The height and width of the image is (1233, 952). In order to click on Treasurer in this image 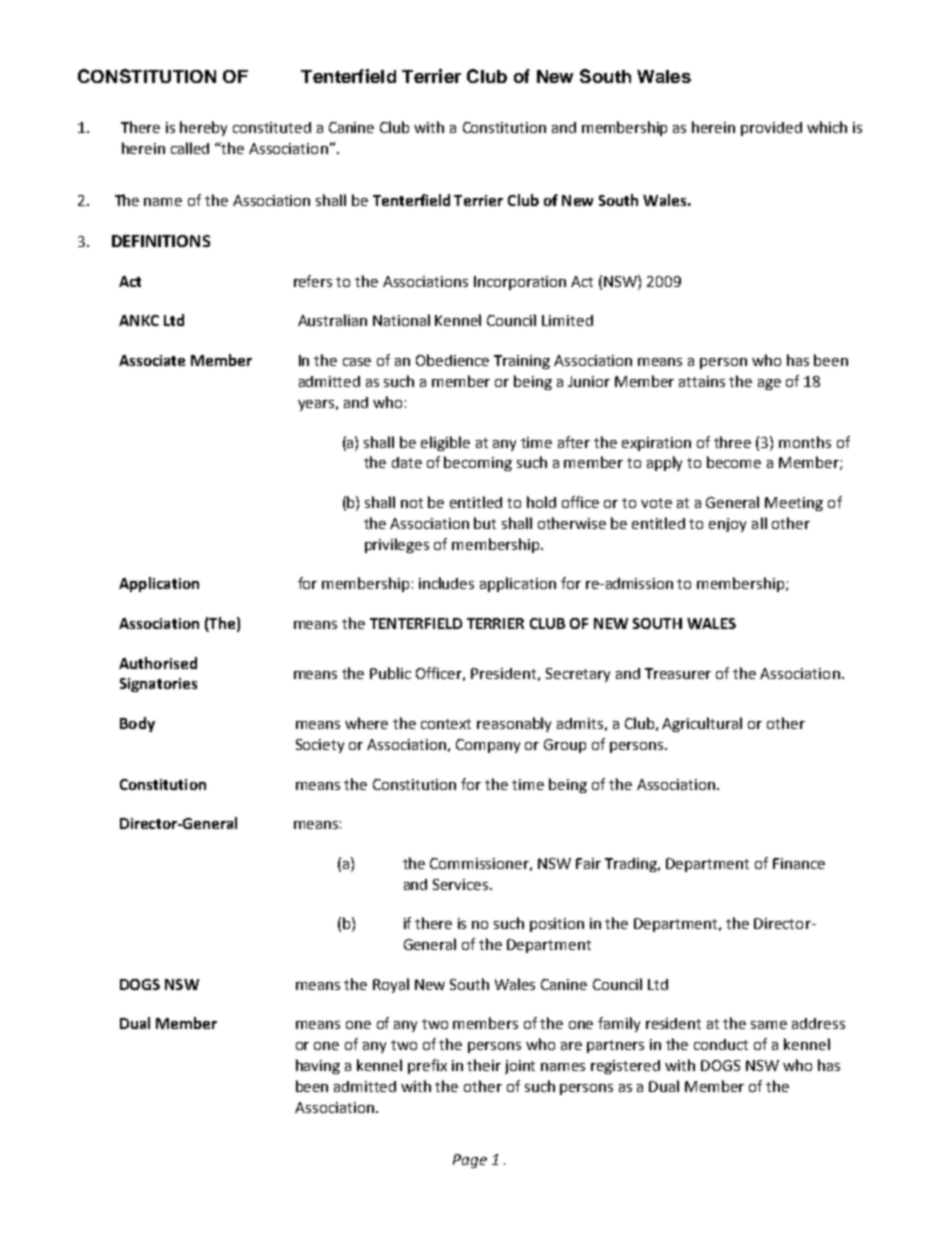, I will do `click(678, 673)`.
